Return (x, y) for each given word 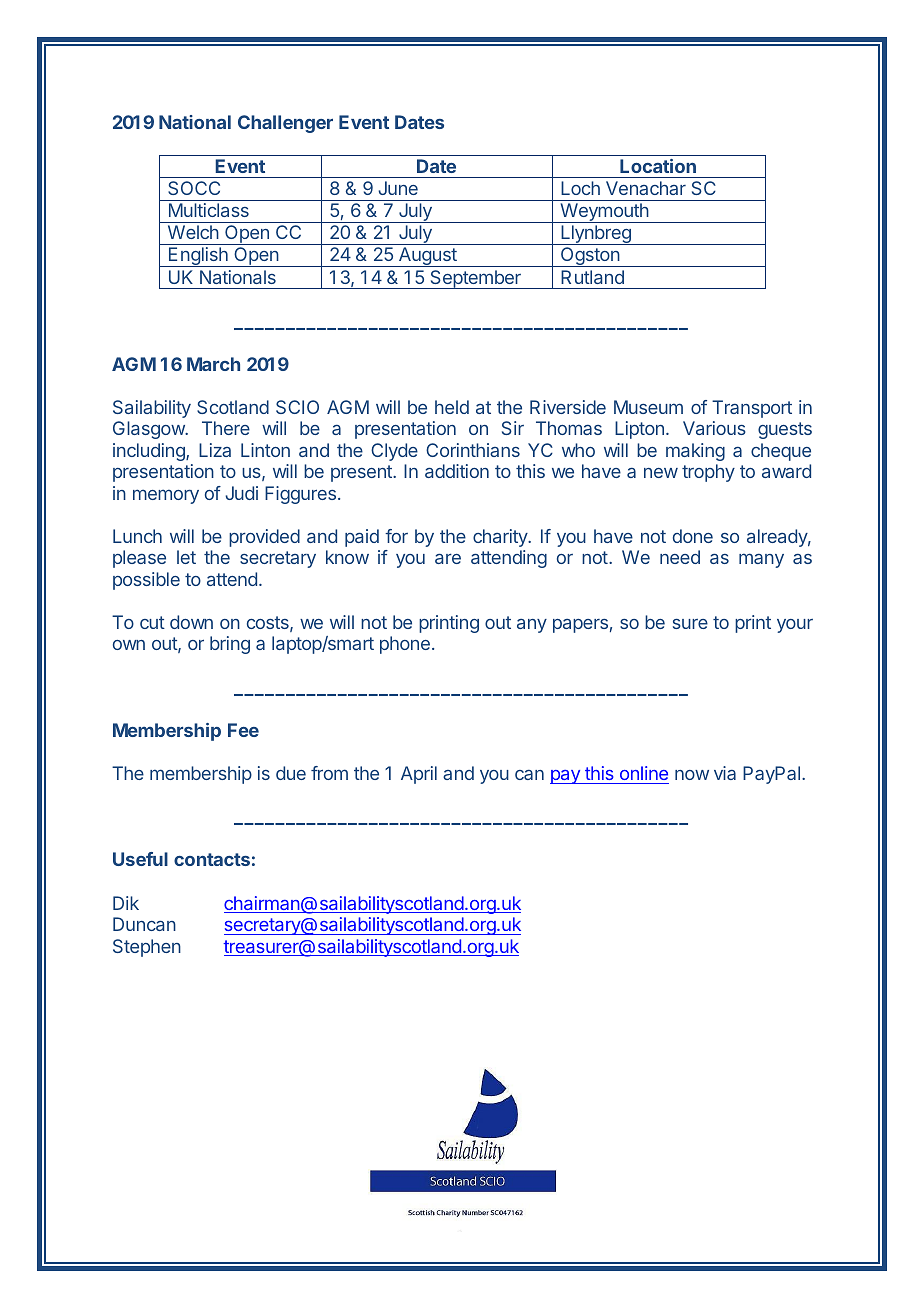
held (452, 407)
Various (714, 428)
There (226, 428)
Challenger (285, 124)
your (795, 626)
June (398, 188)
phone (405, 645)
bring (230, 645)
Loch (580, 188)
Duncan (144, 924)
